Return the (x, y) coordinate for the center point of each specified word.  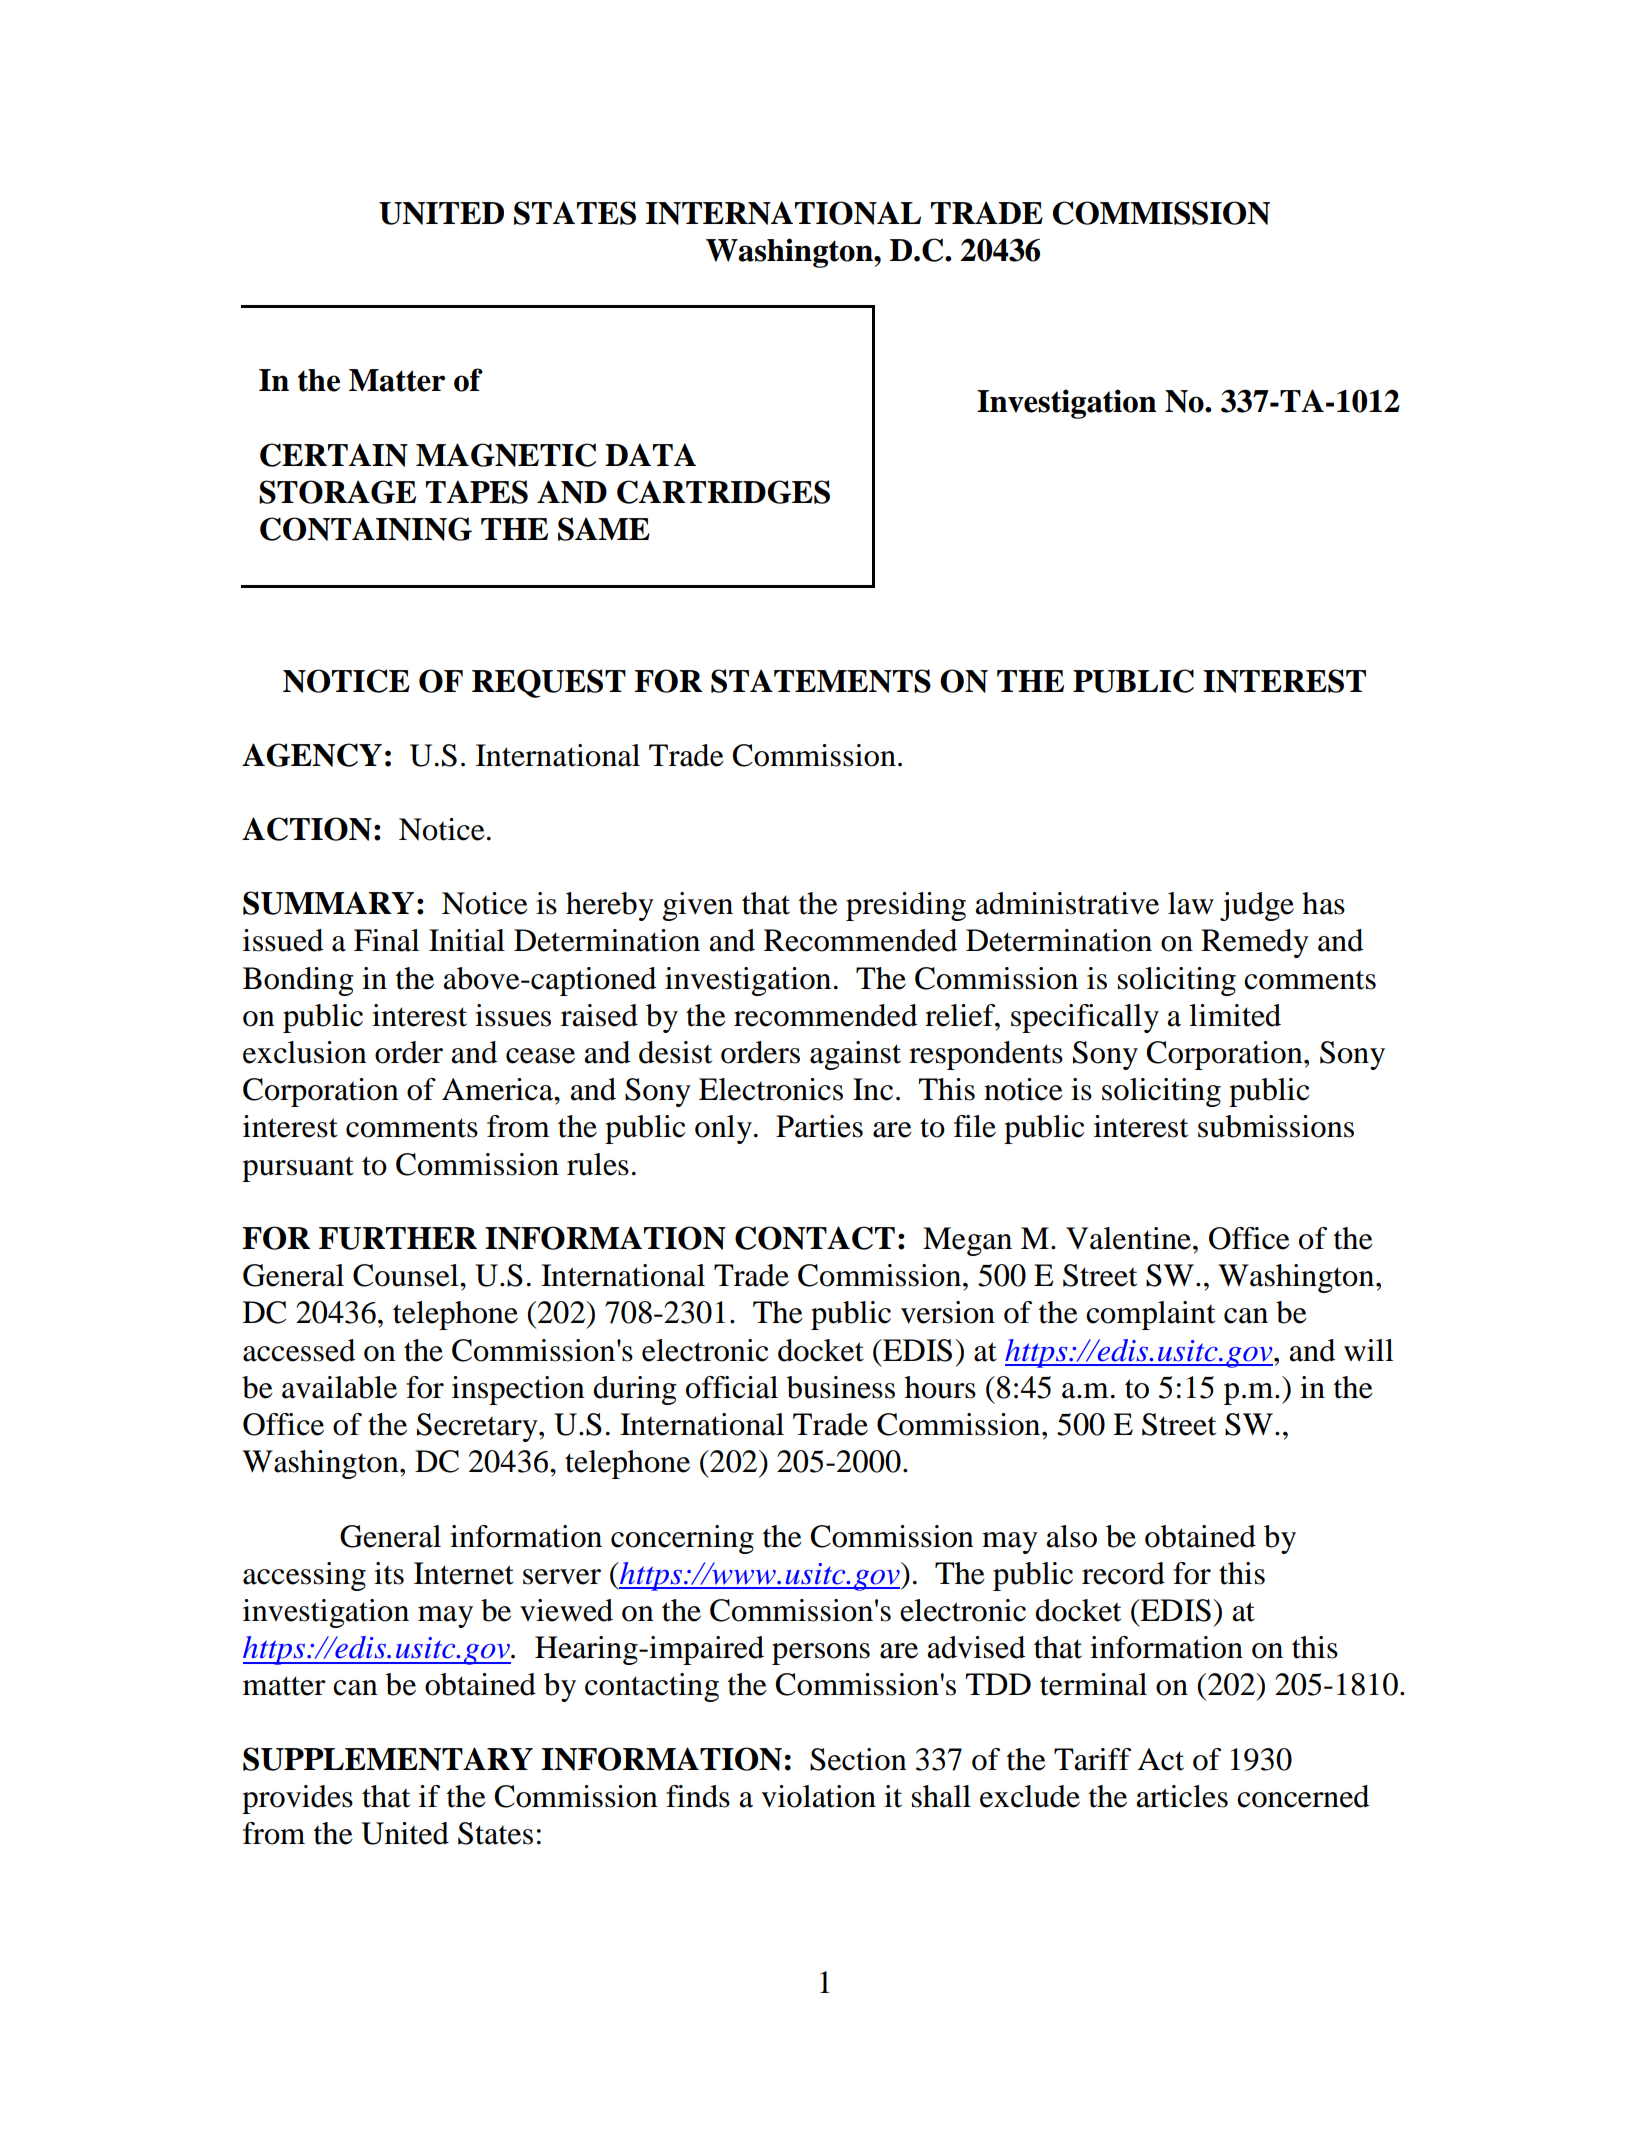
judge (1257, 906)
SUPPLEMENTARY (388, 1759)
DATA (650, 454)
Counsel (407, 1275)
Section (858, 1759)
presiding (906, 906)
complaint (1150, 1315)
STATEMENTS (821, 681)
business (841, 1387)
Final (386, 940)
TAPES (477, 492)
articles (1182, 1796)
